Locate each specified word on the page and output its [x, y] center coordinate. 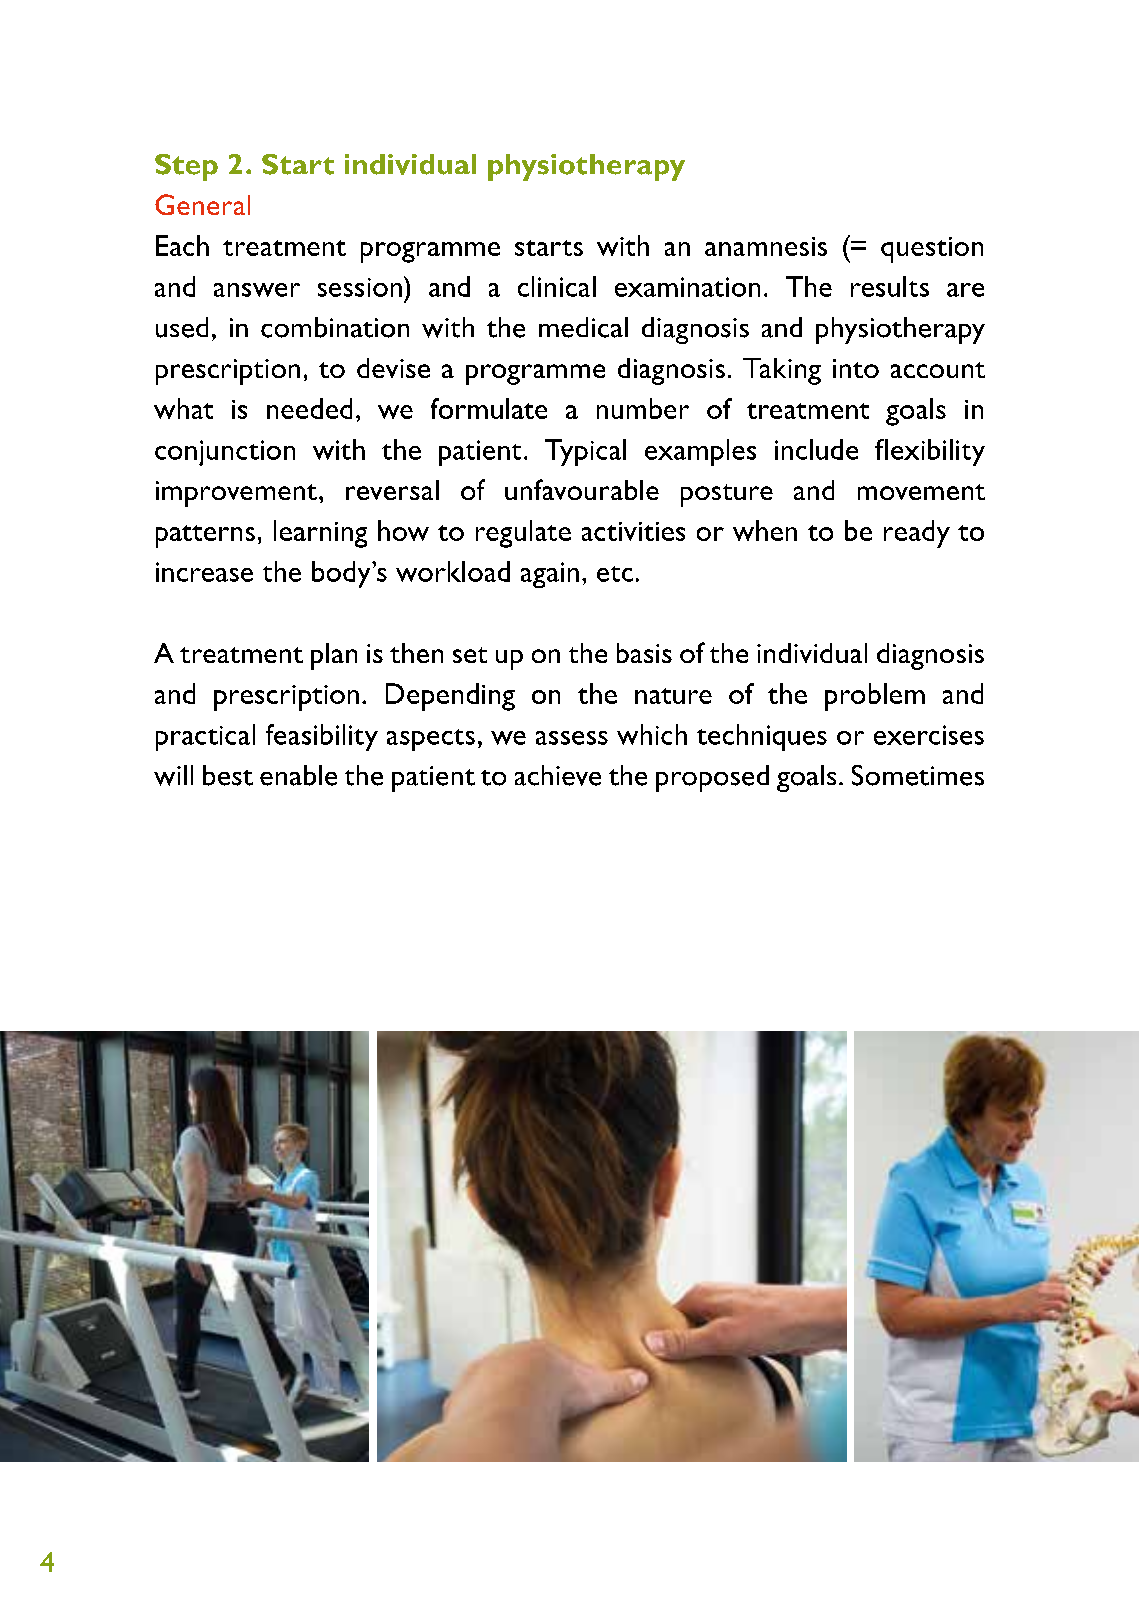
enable [298, 775]
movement [921, 492]
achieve [558, 775]
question [932, 250]
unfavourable [582, 489]
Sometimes [918, 775]
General [202, 204]
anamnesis [766, 246]
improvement [236, 494]
